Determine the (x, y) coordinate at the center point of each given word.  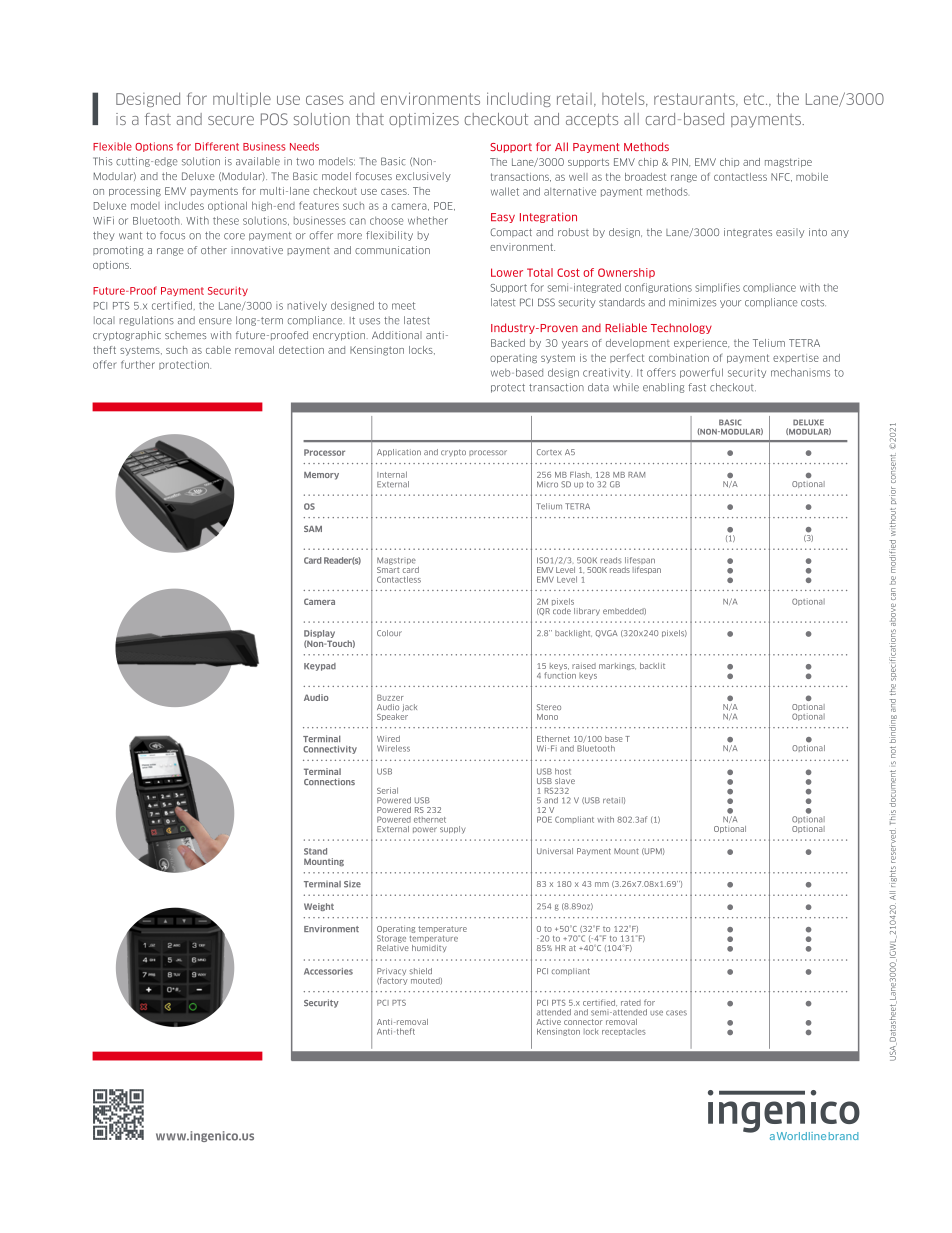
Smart (388, 568)
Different (217, 146)
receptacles (624, 1032)
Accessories (328, 971)
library (587, 612)
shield (420, 971)
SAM (313, 528)
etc (755, 99)
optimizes (424, 120)
